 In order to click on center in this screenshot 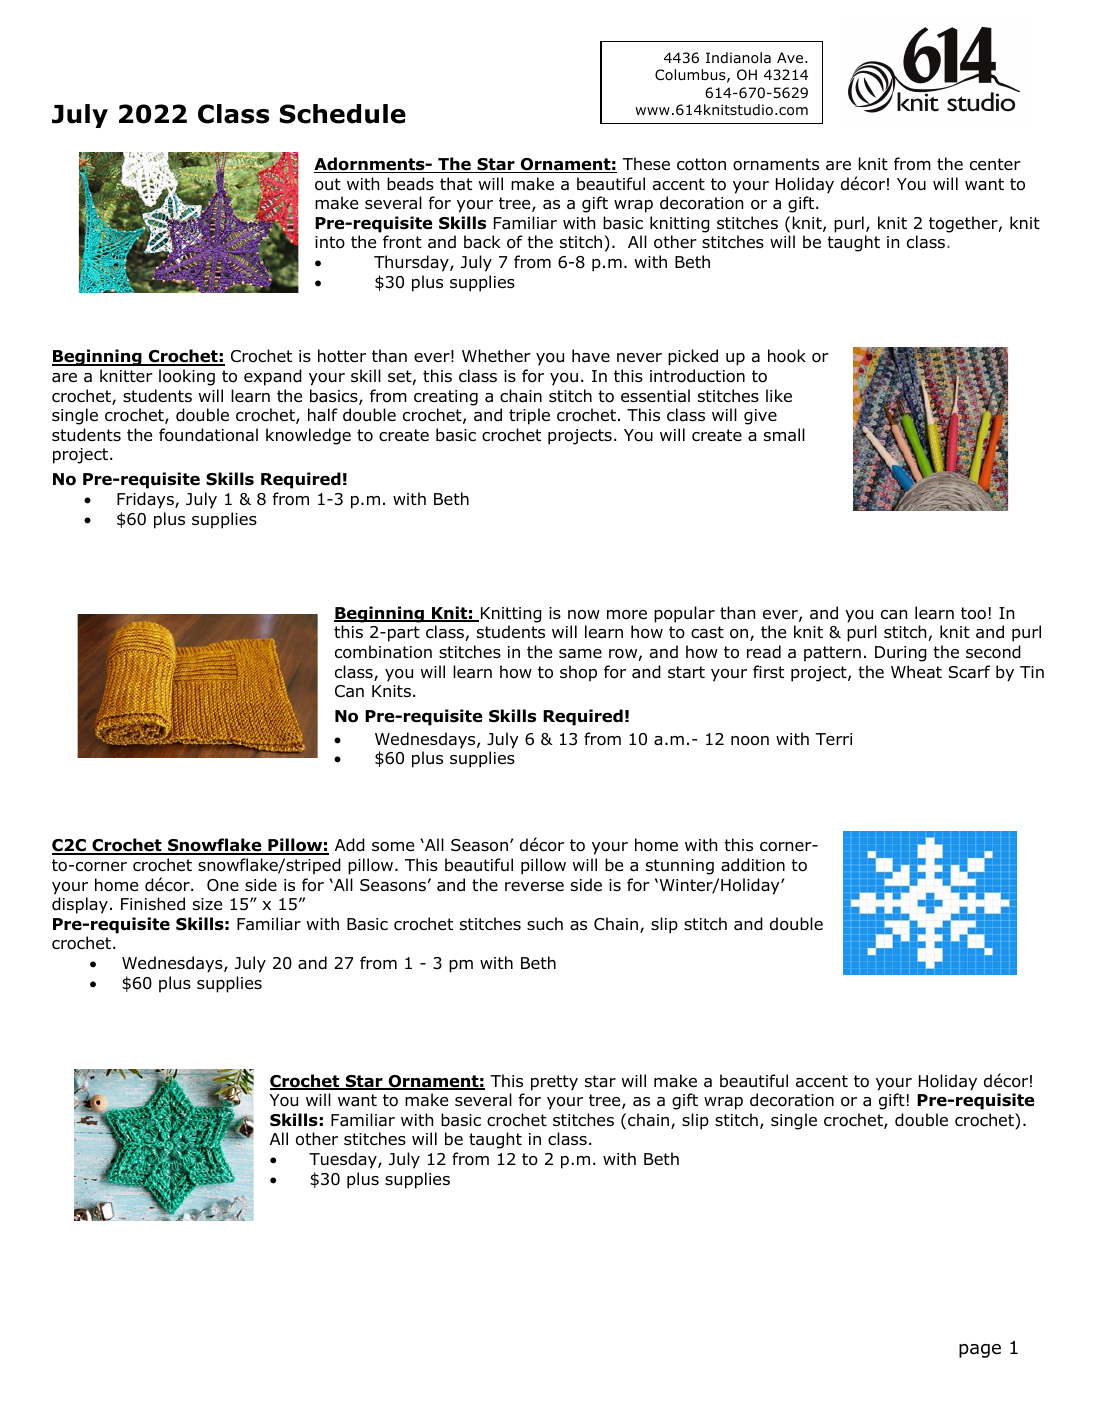, I will do `click(995, 164)`.
